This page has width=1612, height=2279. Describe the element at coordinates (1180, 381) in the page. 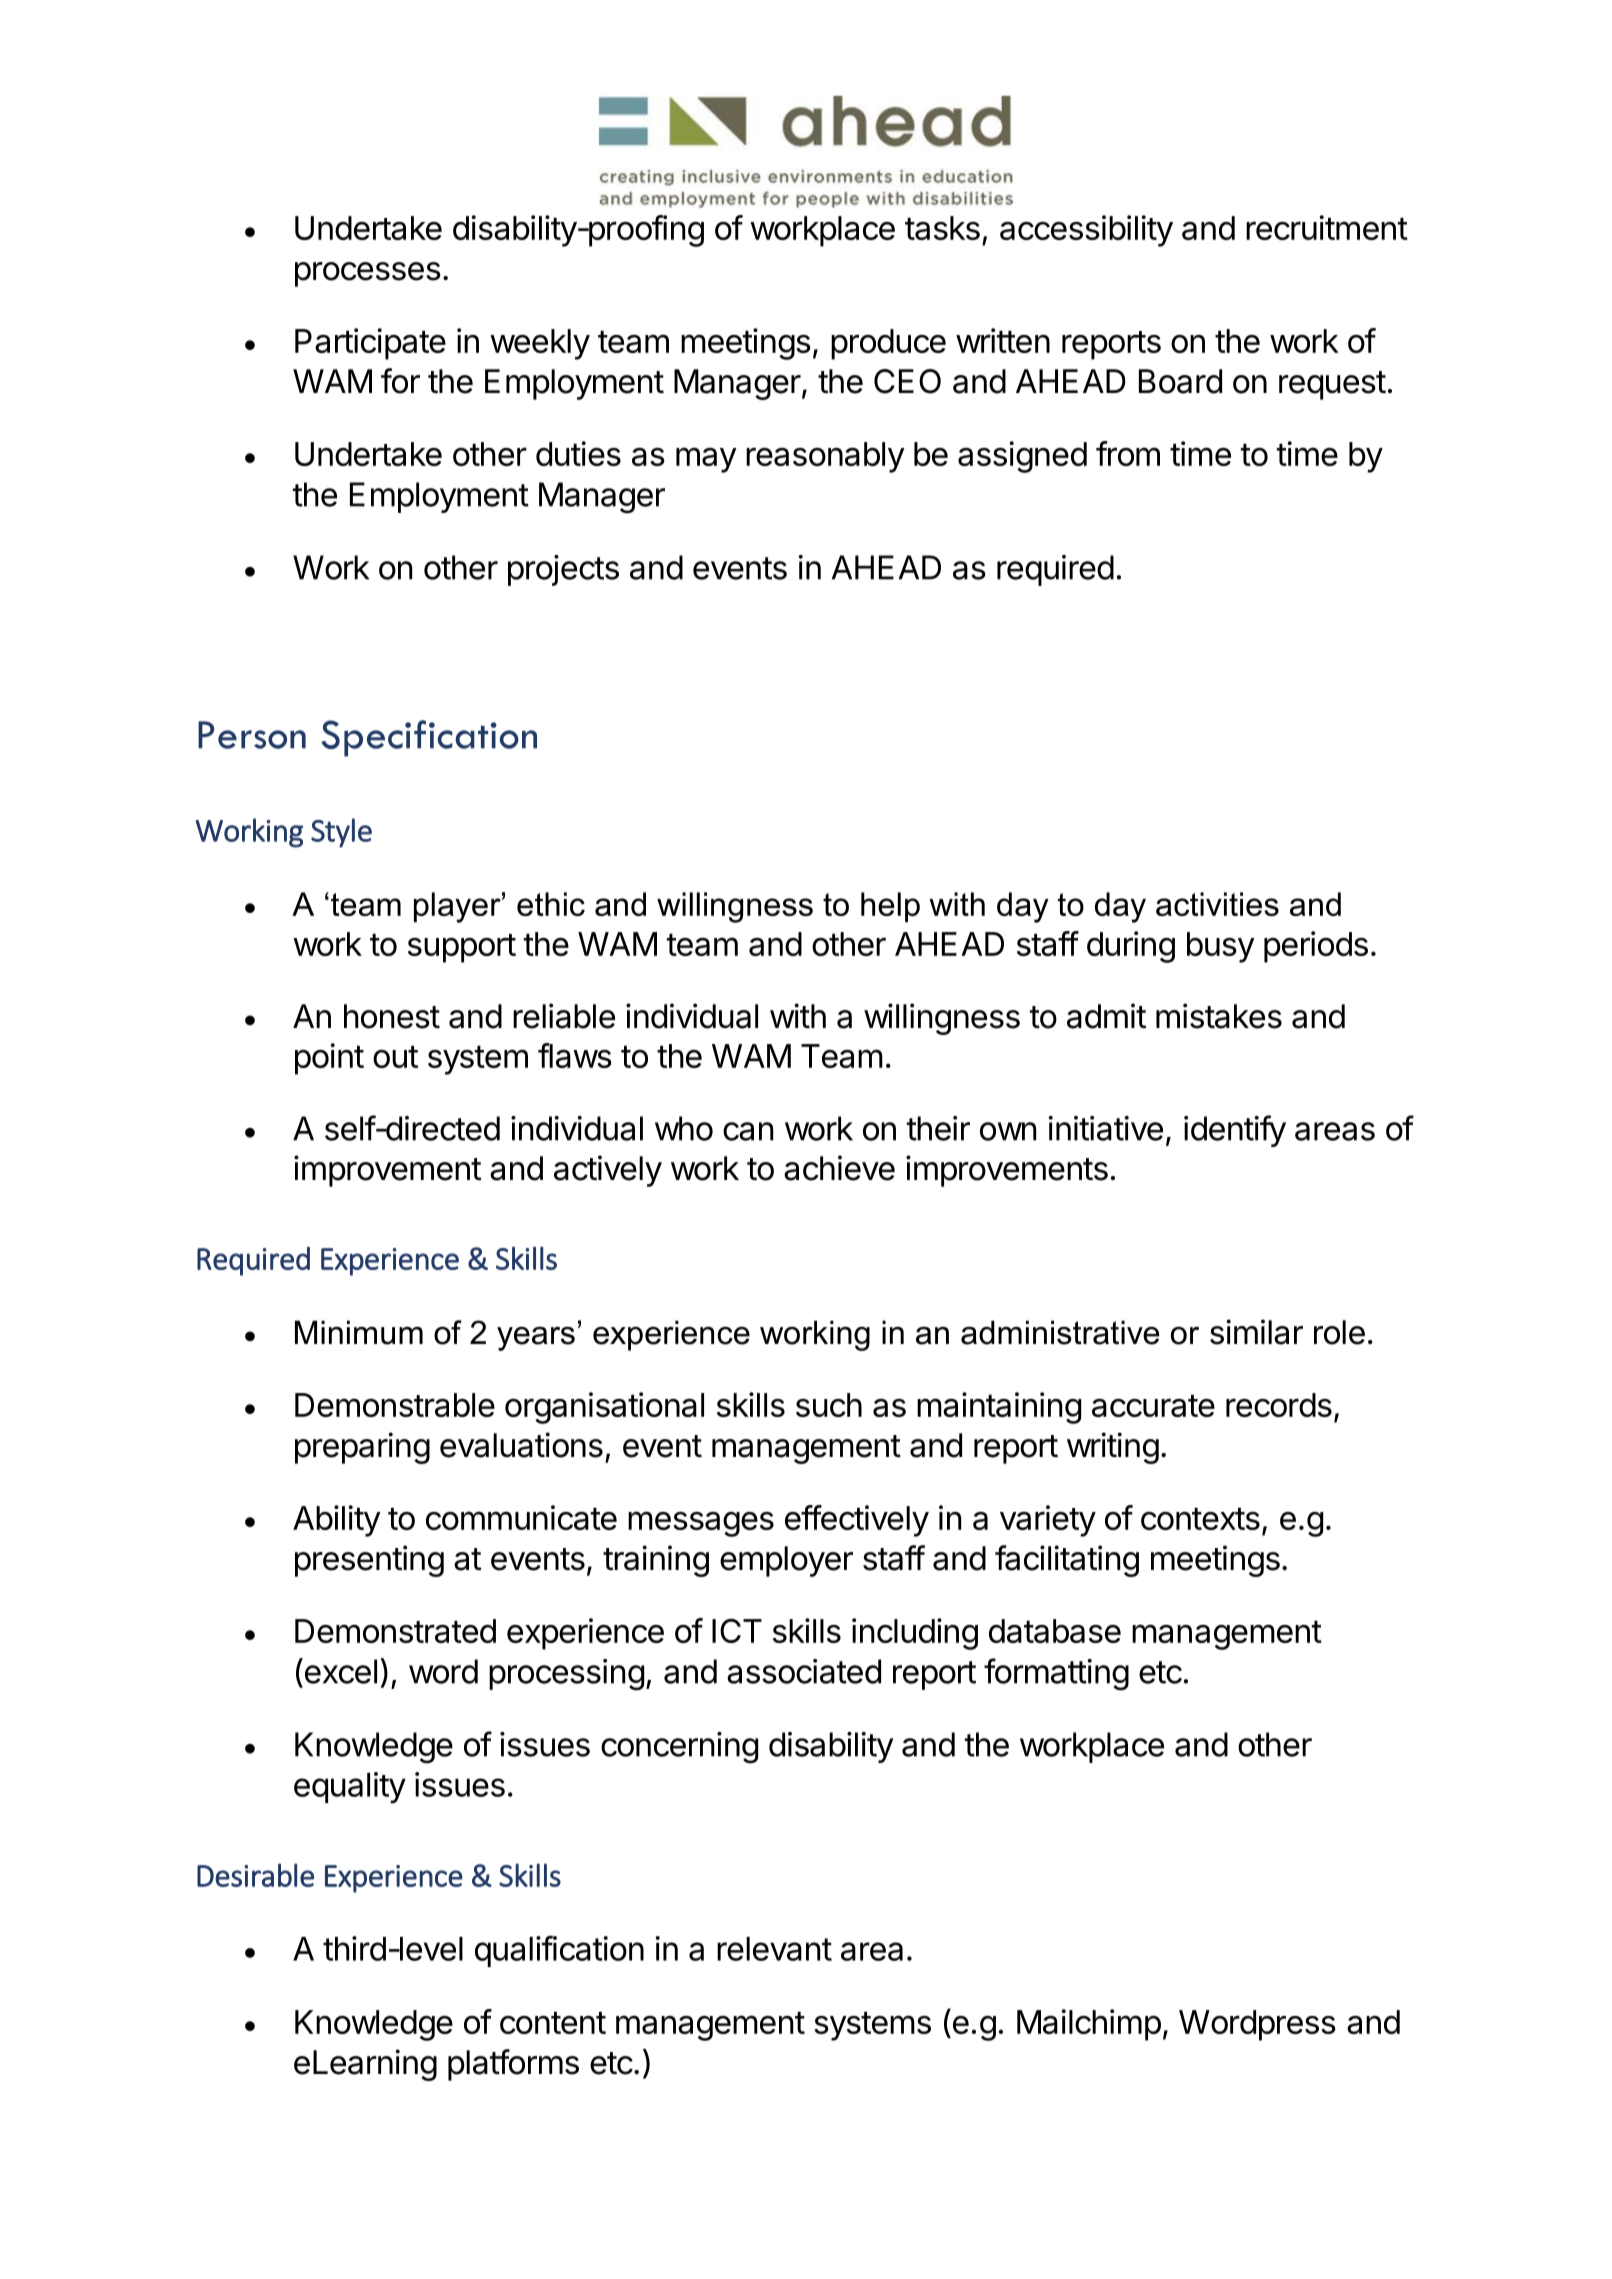

I see `Board` at that location.
